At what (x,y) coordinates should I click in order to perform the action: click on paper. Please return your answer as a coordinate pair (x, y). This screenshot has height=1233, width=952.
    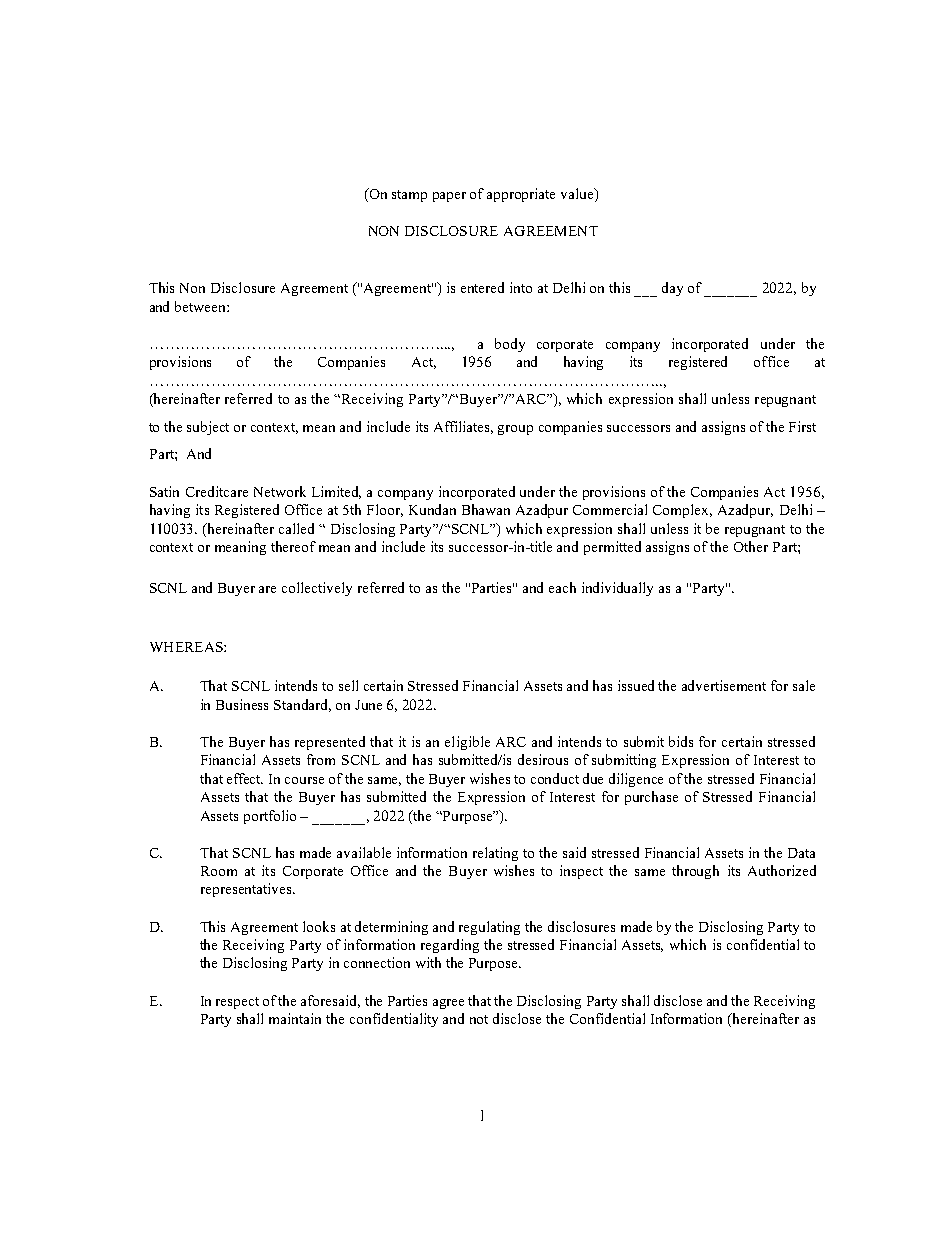
    Looking at the image, I should click on (449, 197).
